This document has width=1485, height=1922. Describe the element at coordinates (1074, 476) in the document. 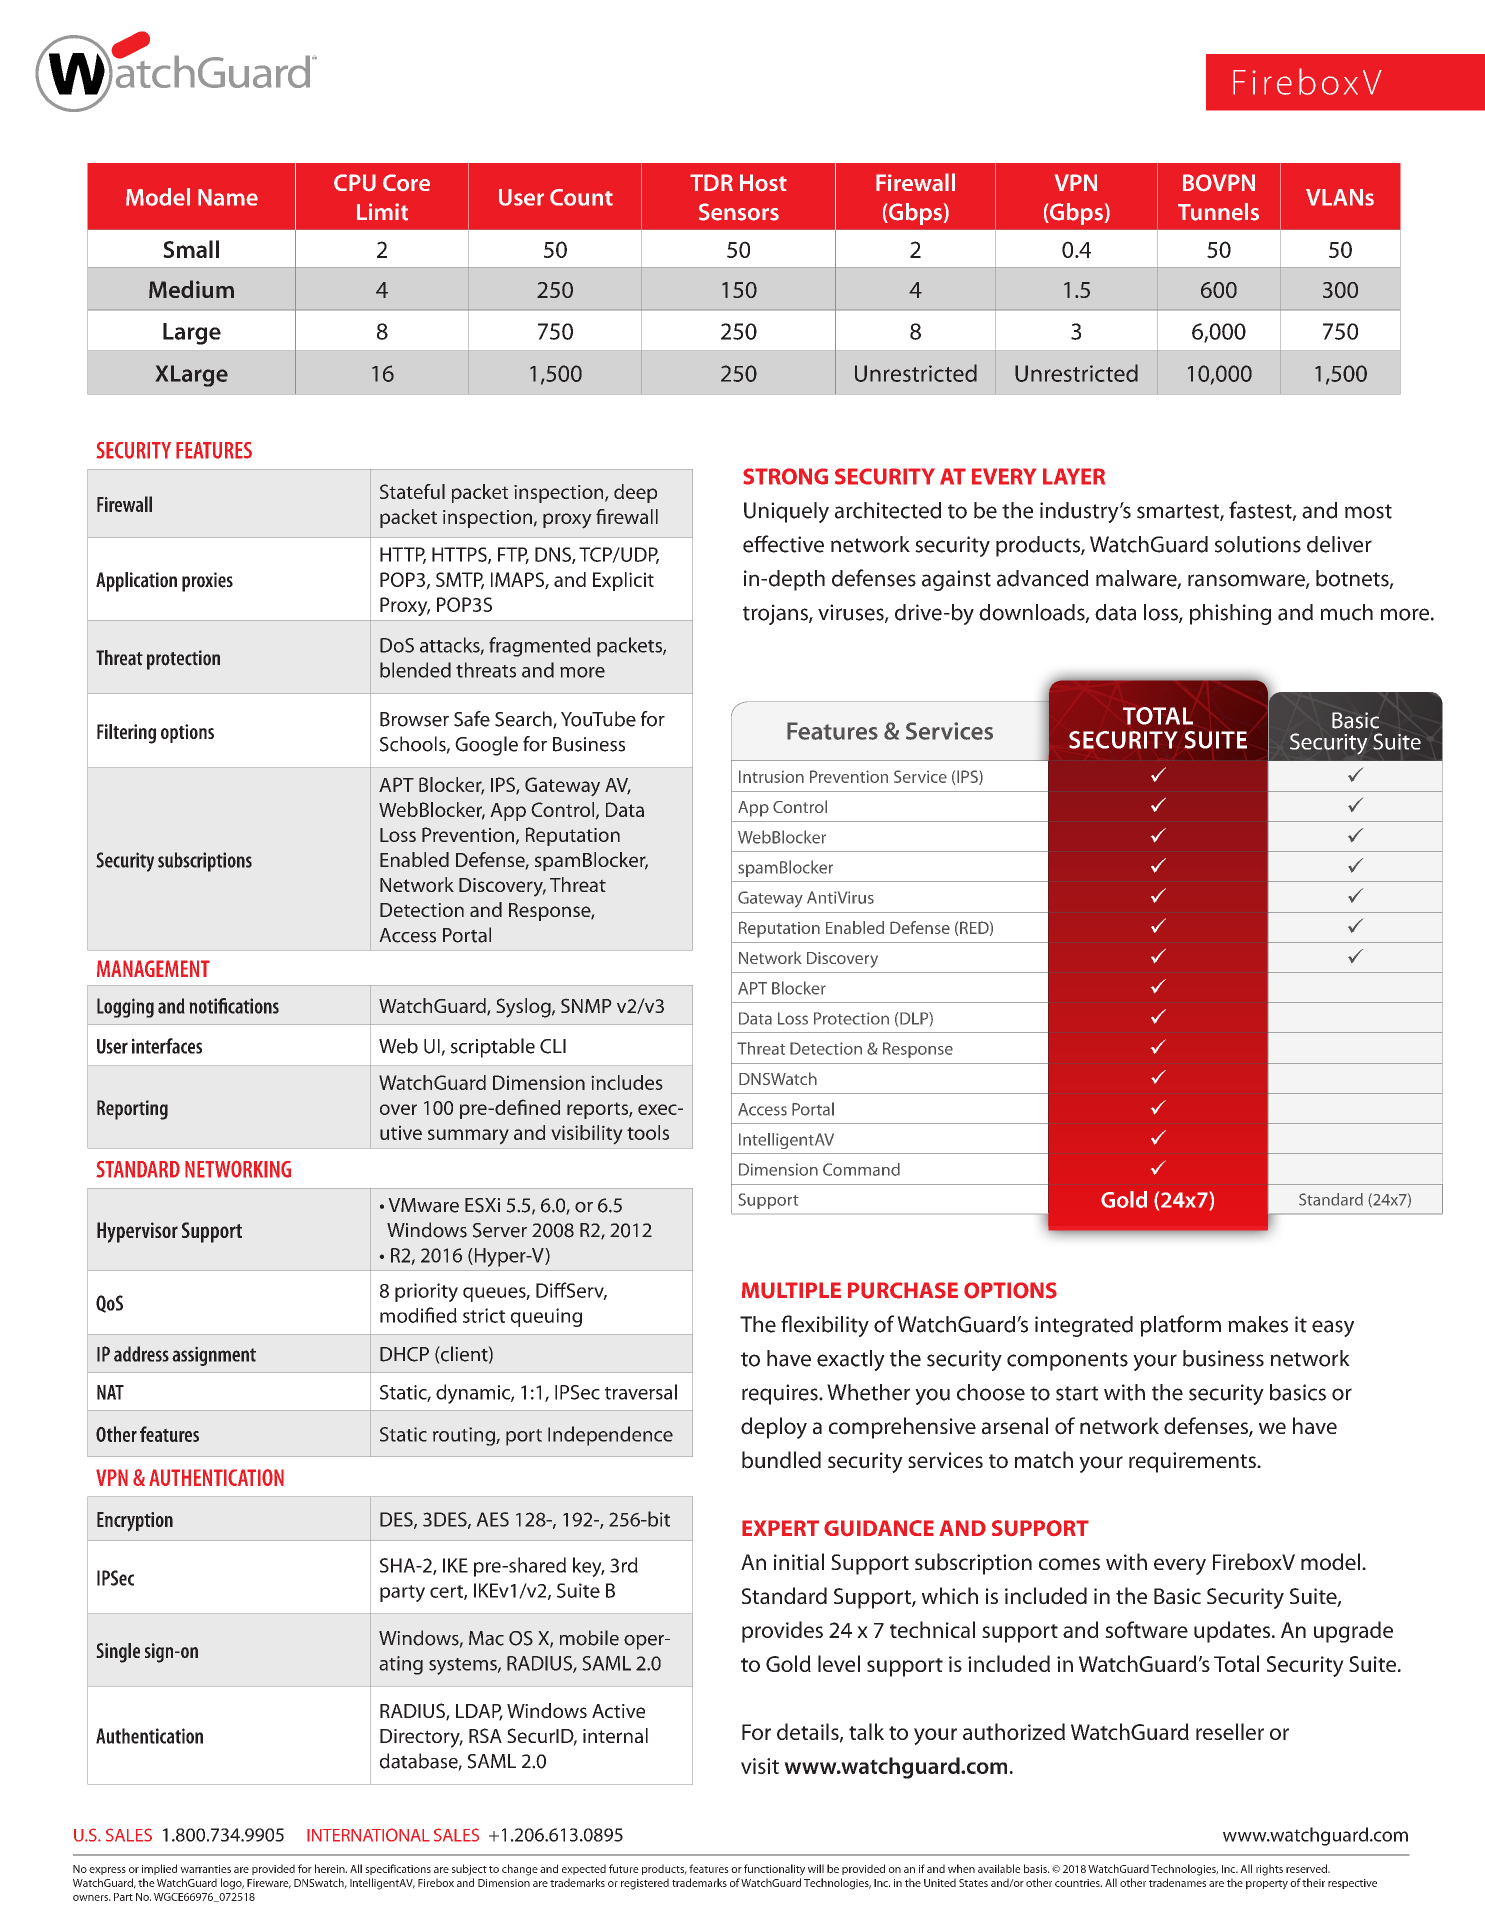

I see `LAYER` at that location.
